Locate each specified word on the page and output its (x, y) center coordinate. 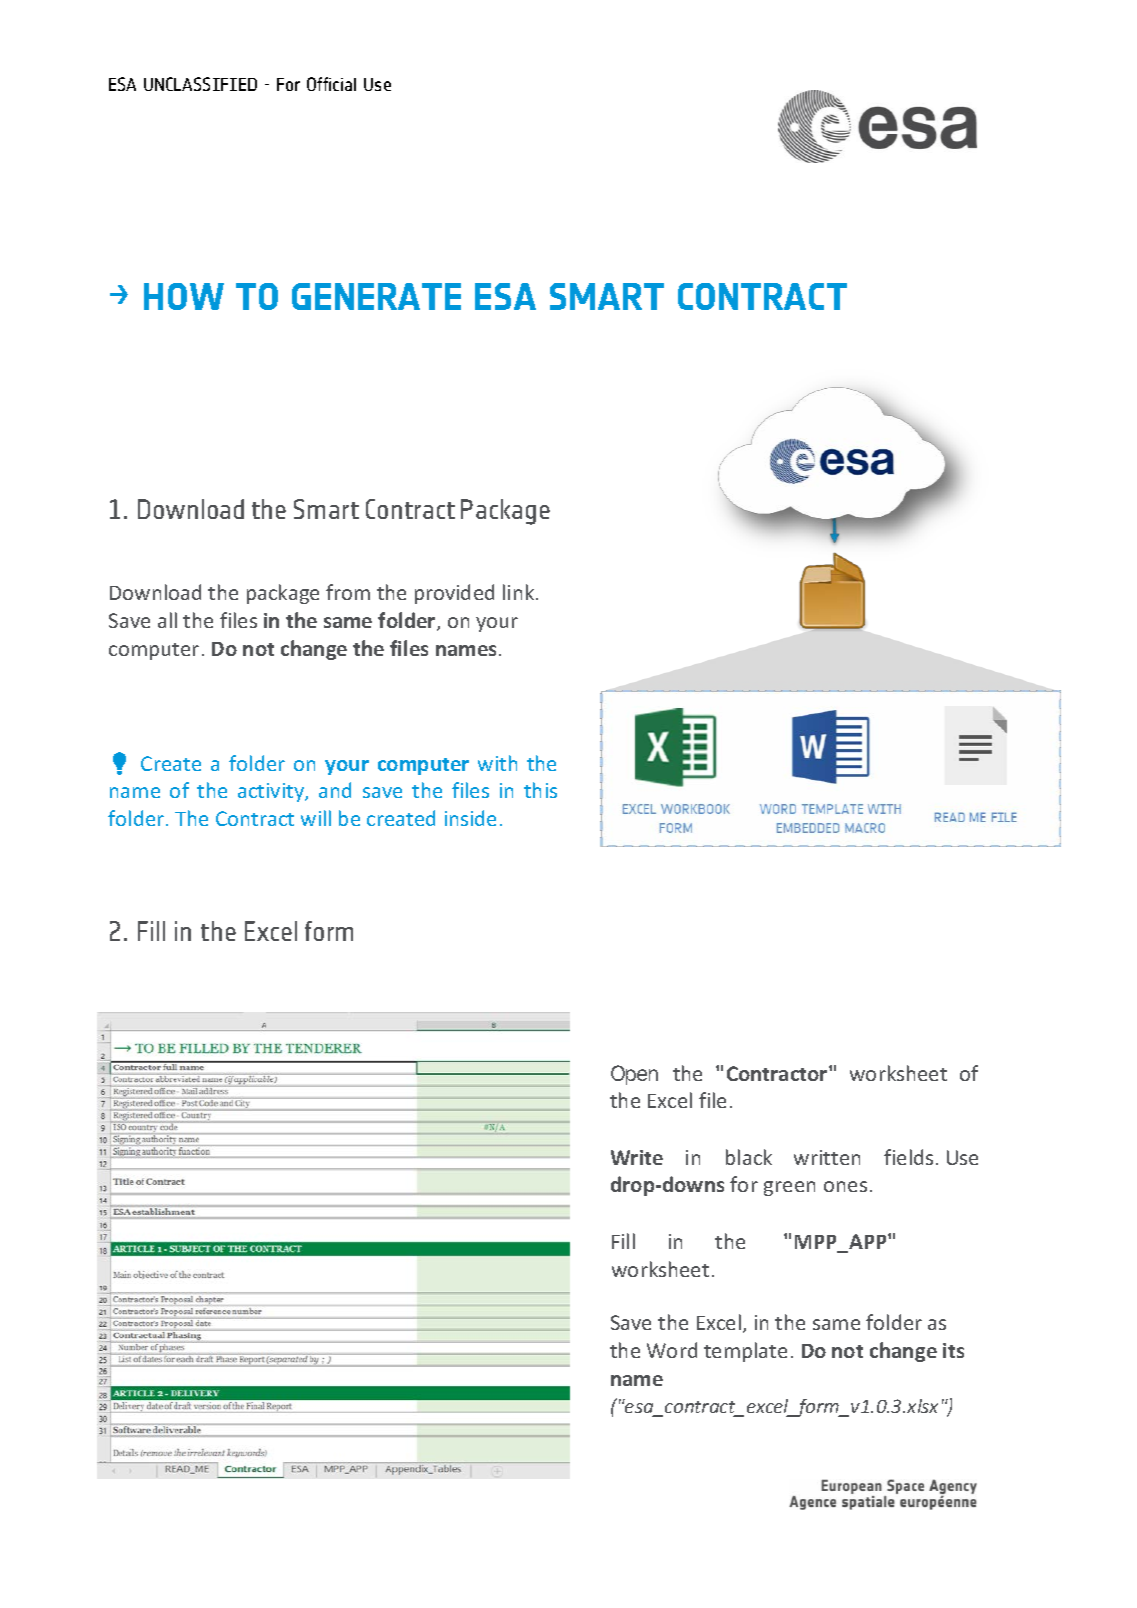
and (335, 790)
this (540, 790)
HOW (184, 296)
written (827, 1157)
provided (454, 594)
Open (634, 1075)
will (316, 818)
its (953, 1350)
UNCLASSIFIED (200, 84)
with (497, 763)
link (520, 592)
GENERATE (376, 296)
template (745, 1352)
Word (672, 1350)
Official (331, 84)
